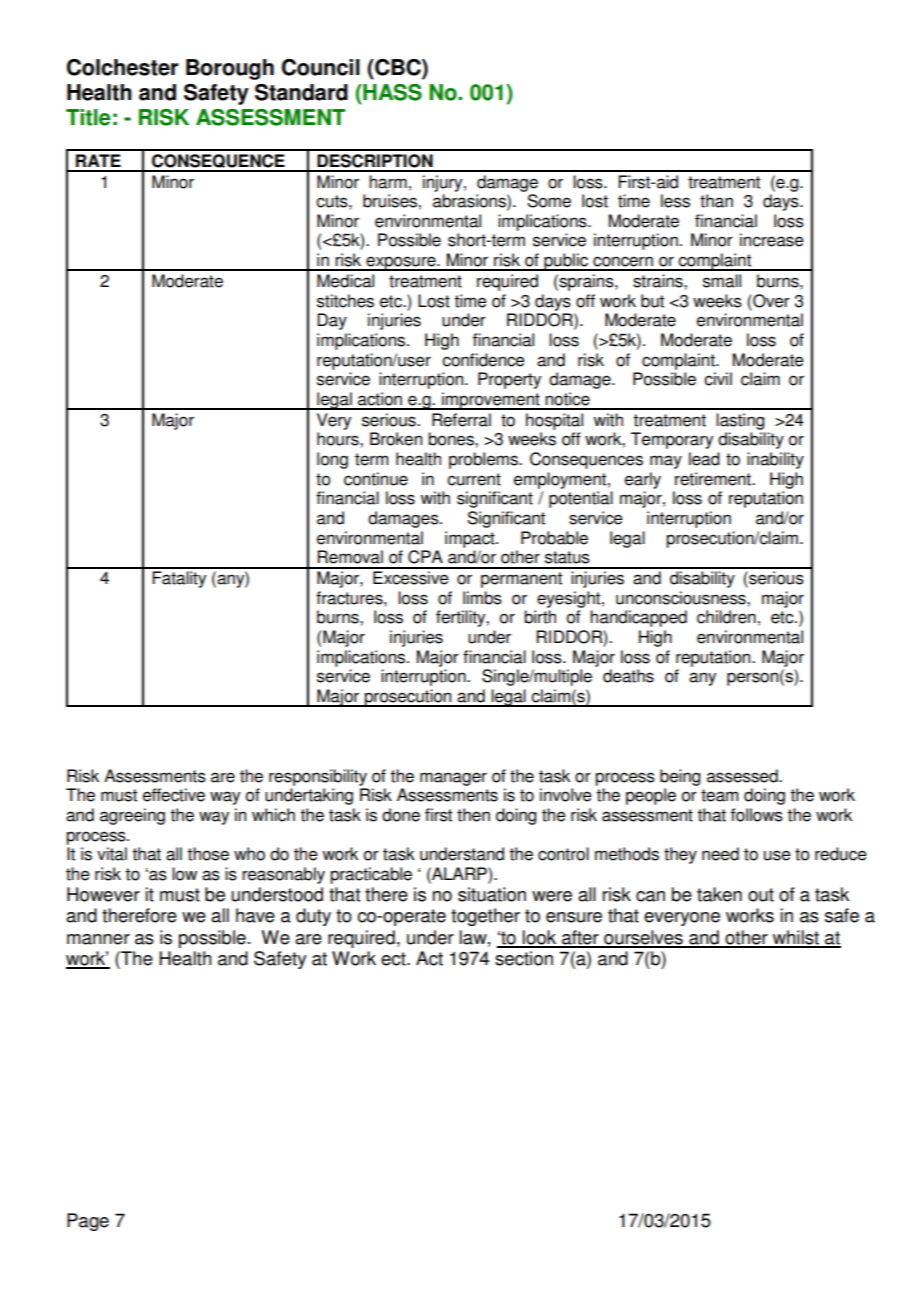 The height and width of the screenshot is (1308, 924). What do you see at coordinates (716, 201) in the screenshot?
I see `than` at bounding box center [716, 201].
